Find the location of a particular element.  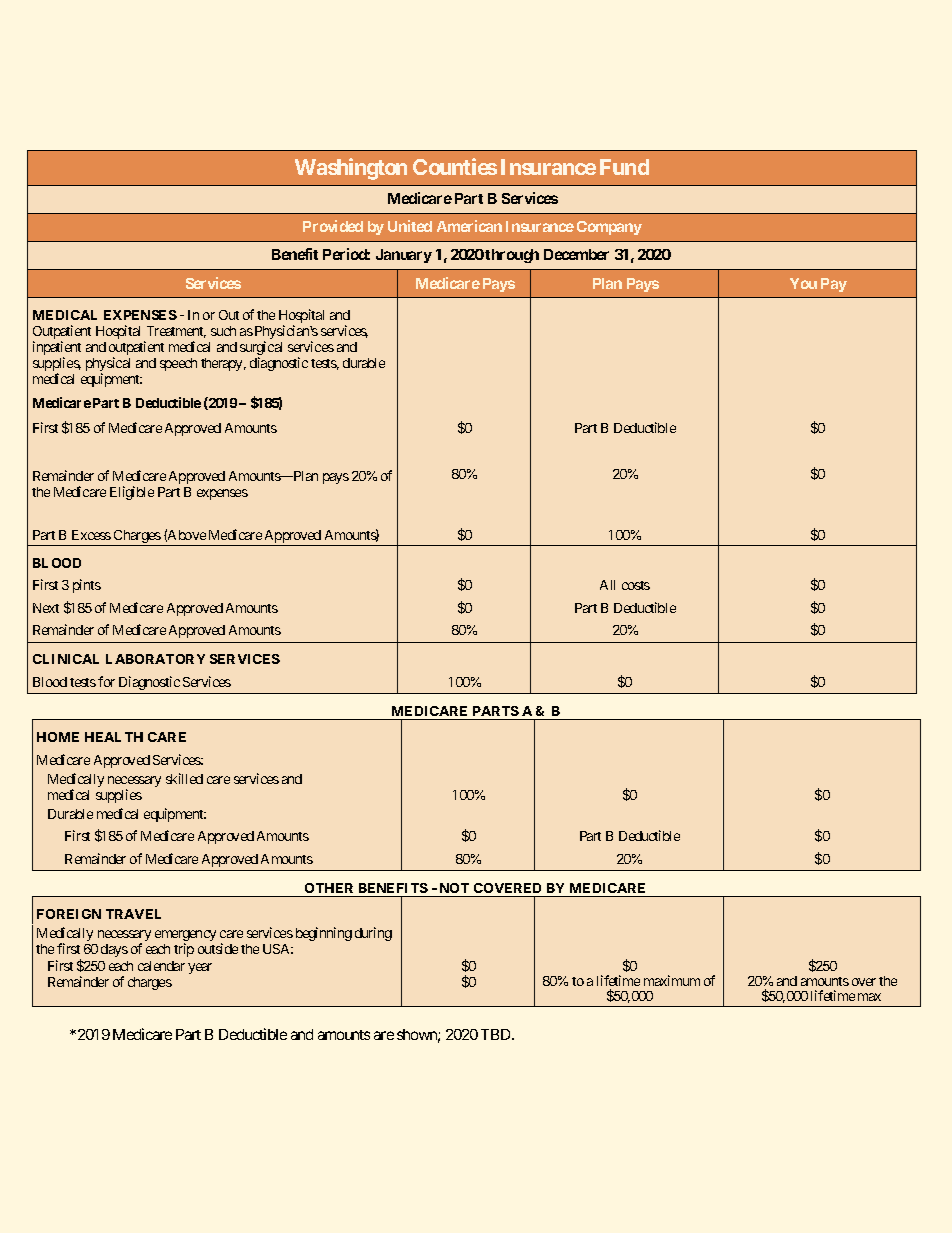

NOT is located at coordinates (454, 888).
